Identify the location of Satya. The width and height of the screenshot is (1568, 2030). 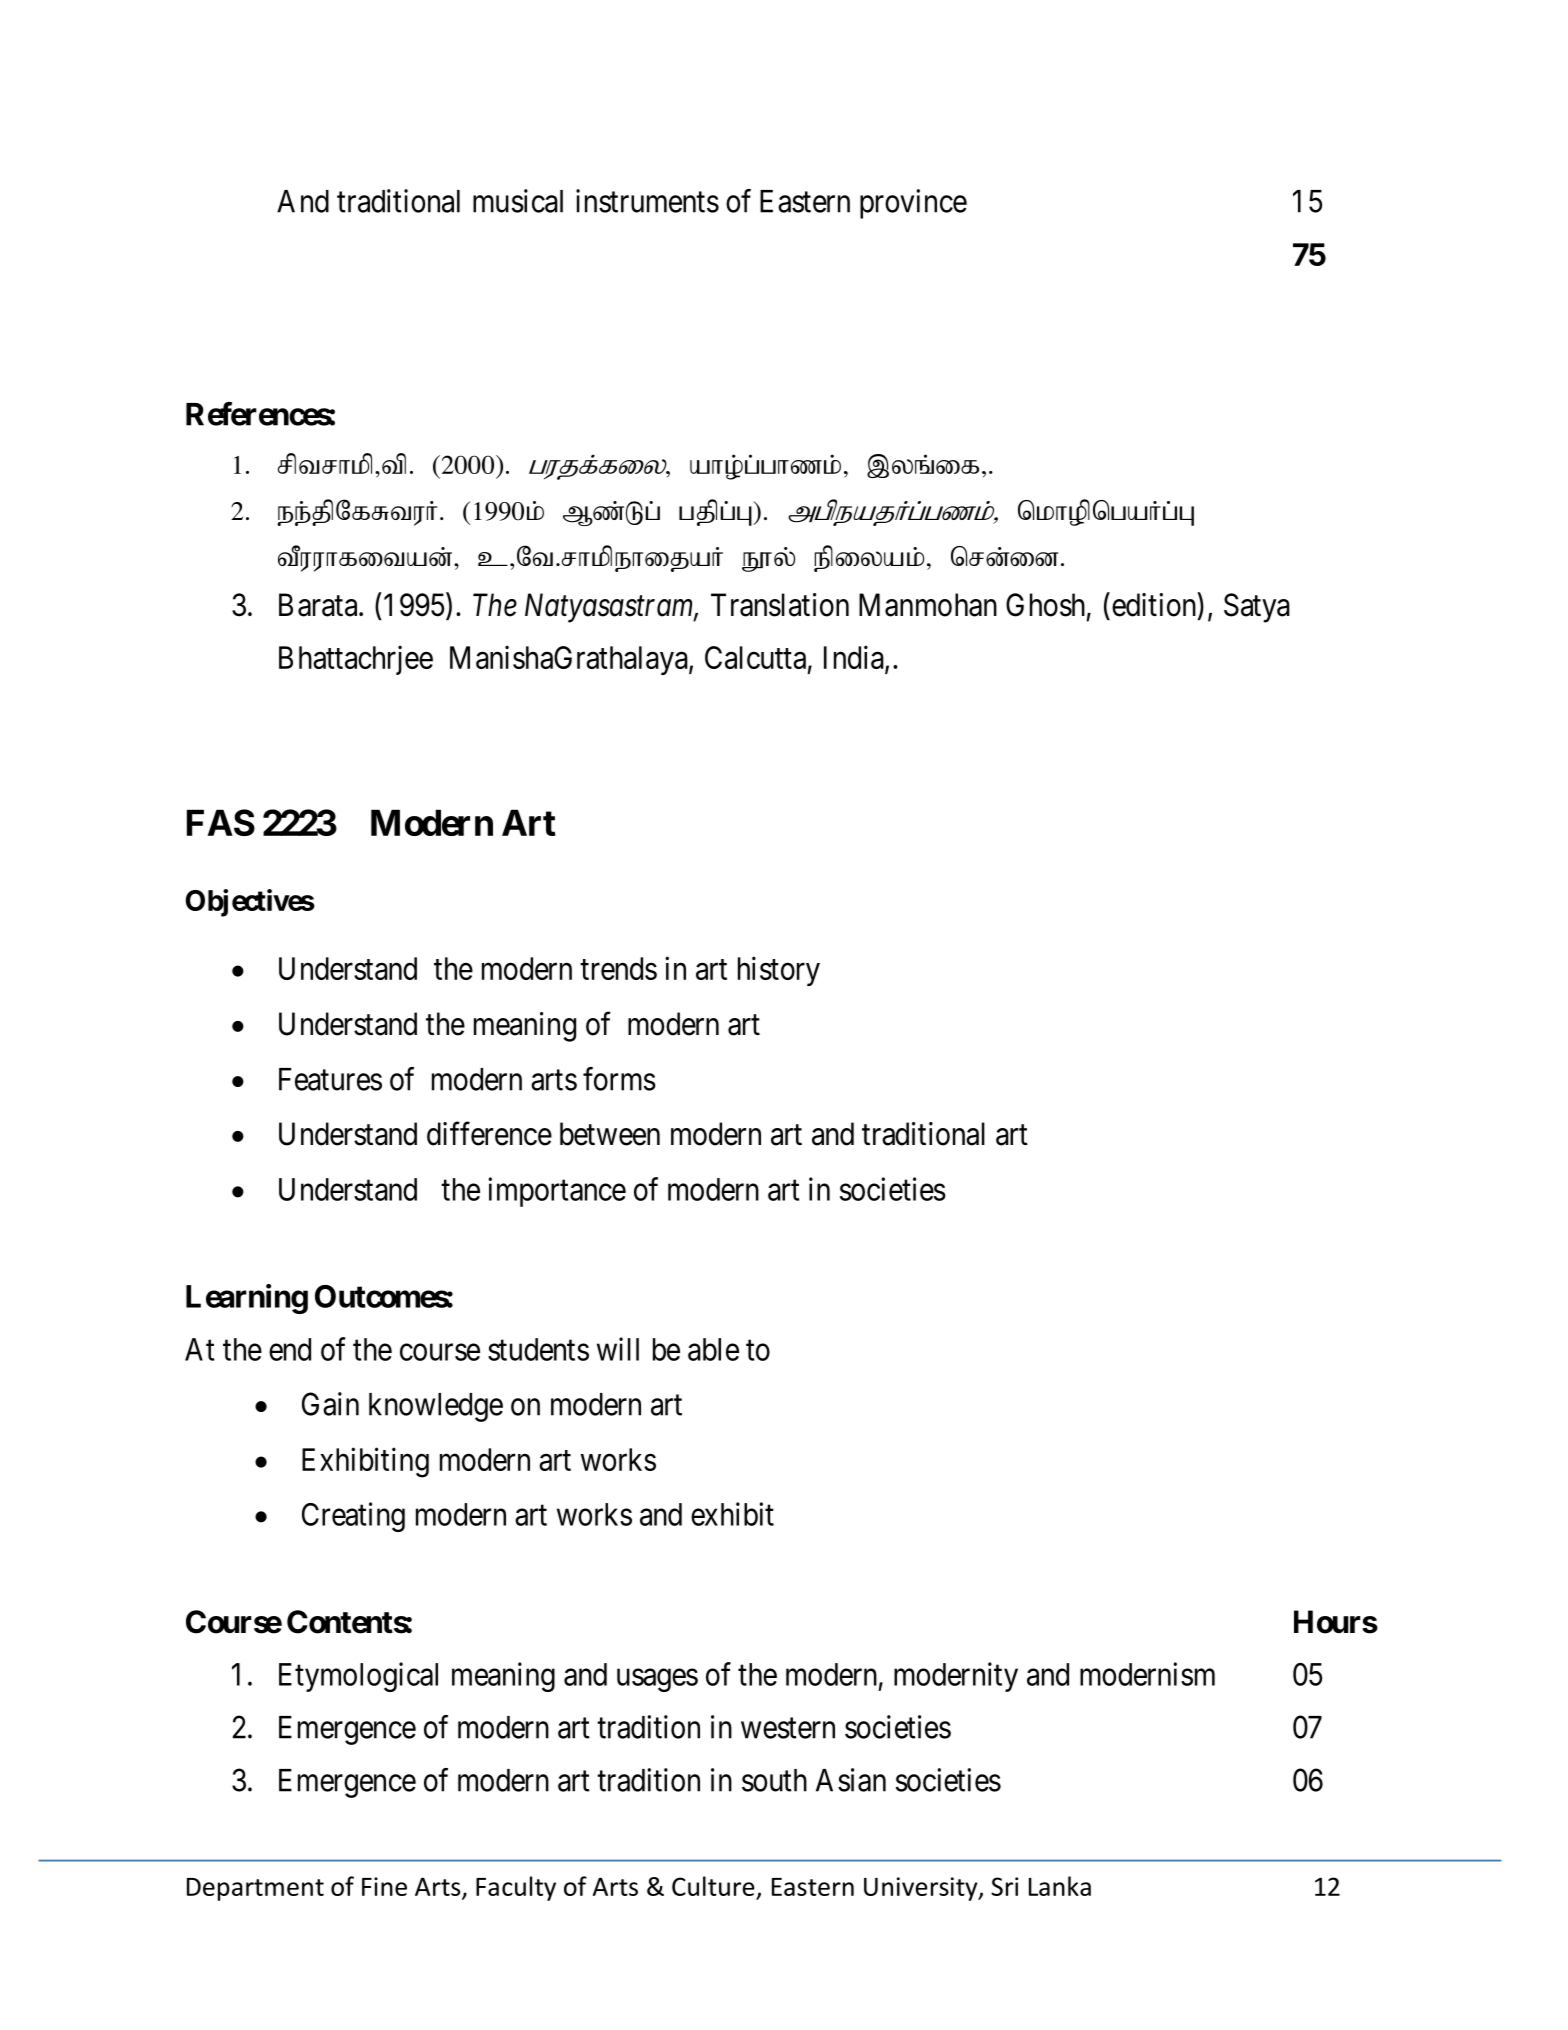
(1257, 608).
